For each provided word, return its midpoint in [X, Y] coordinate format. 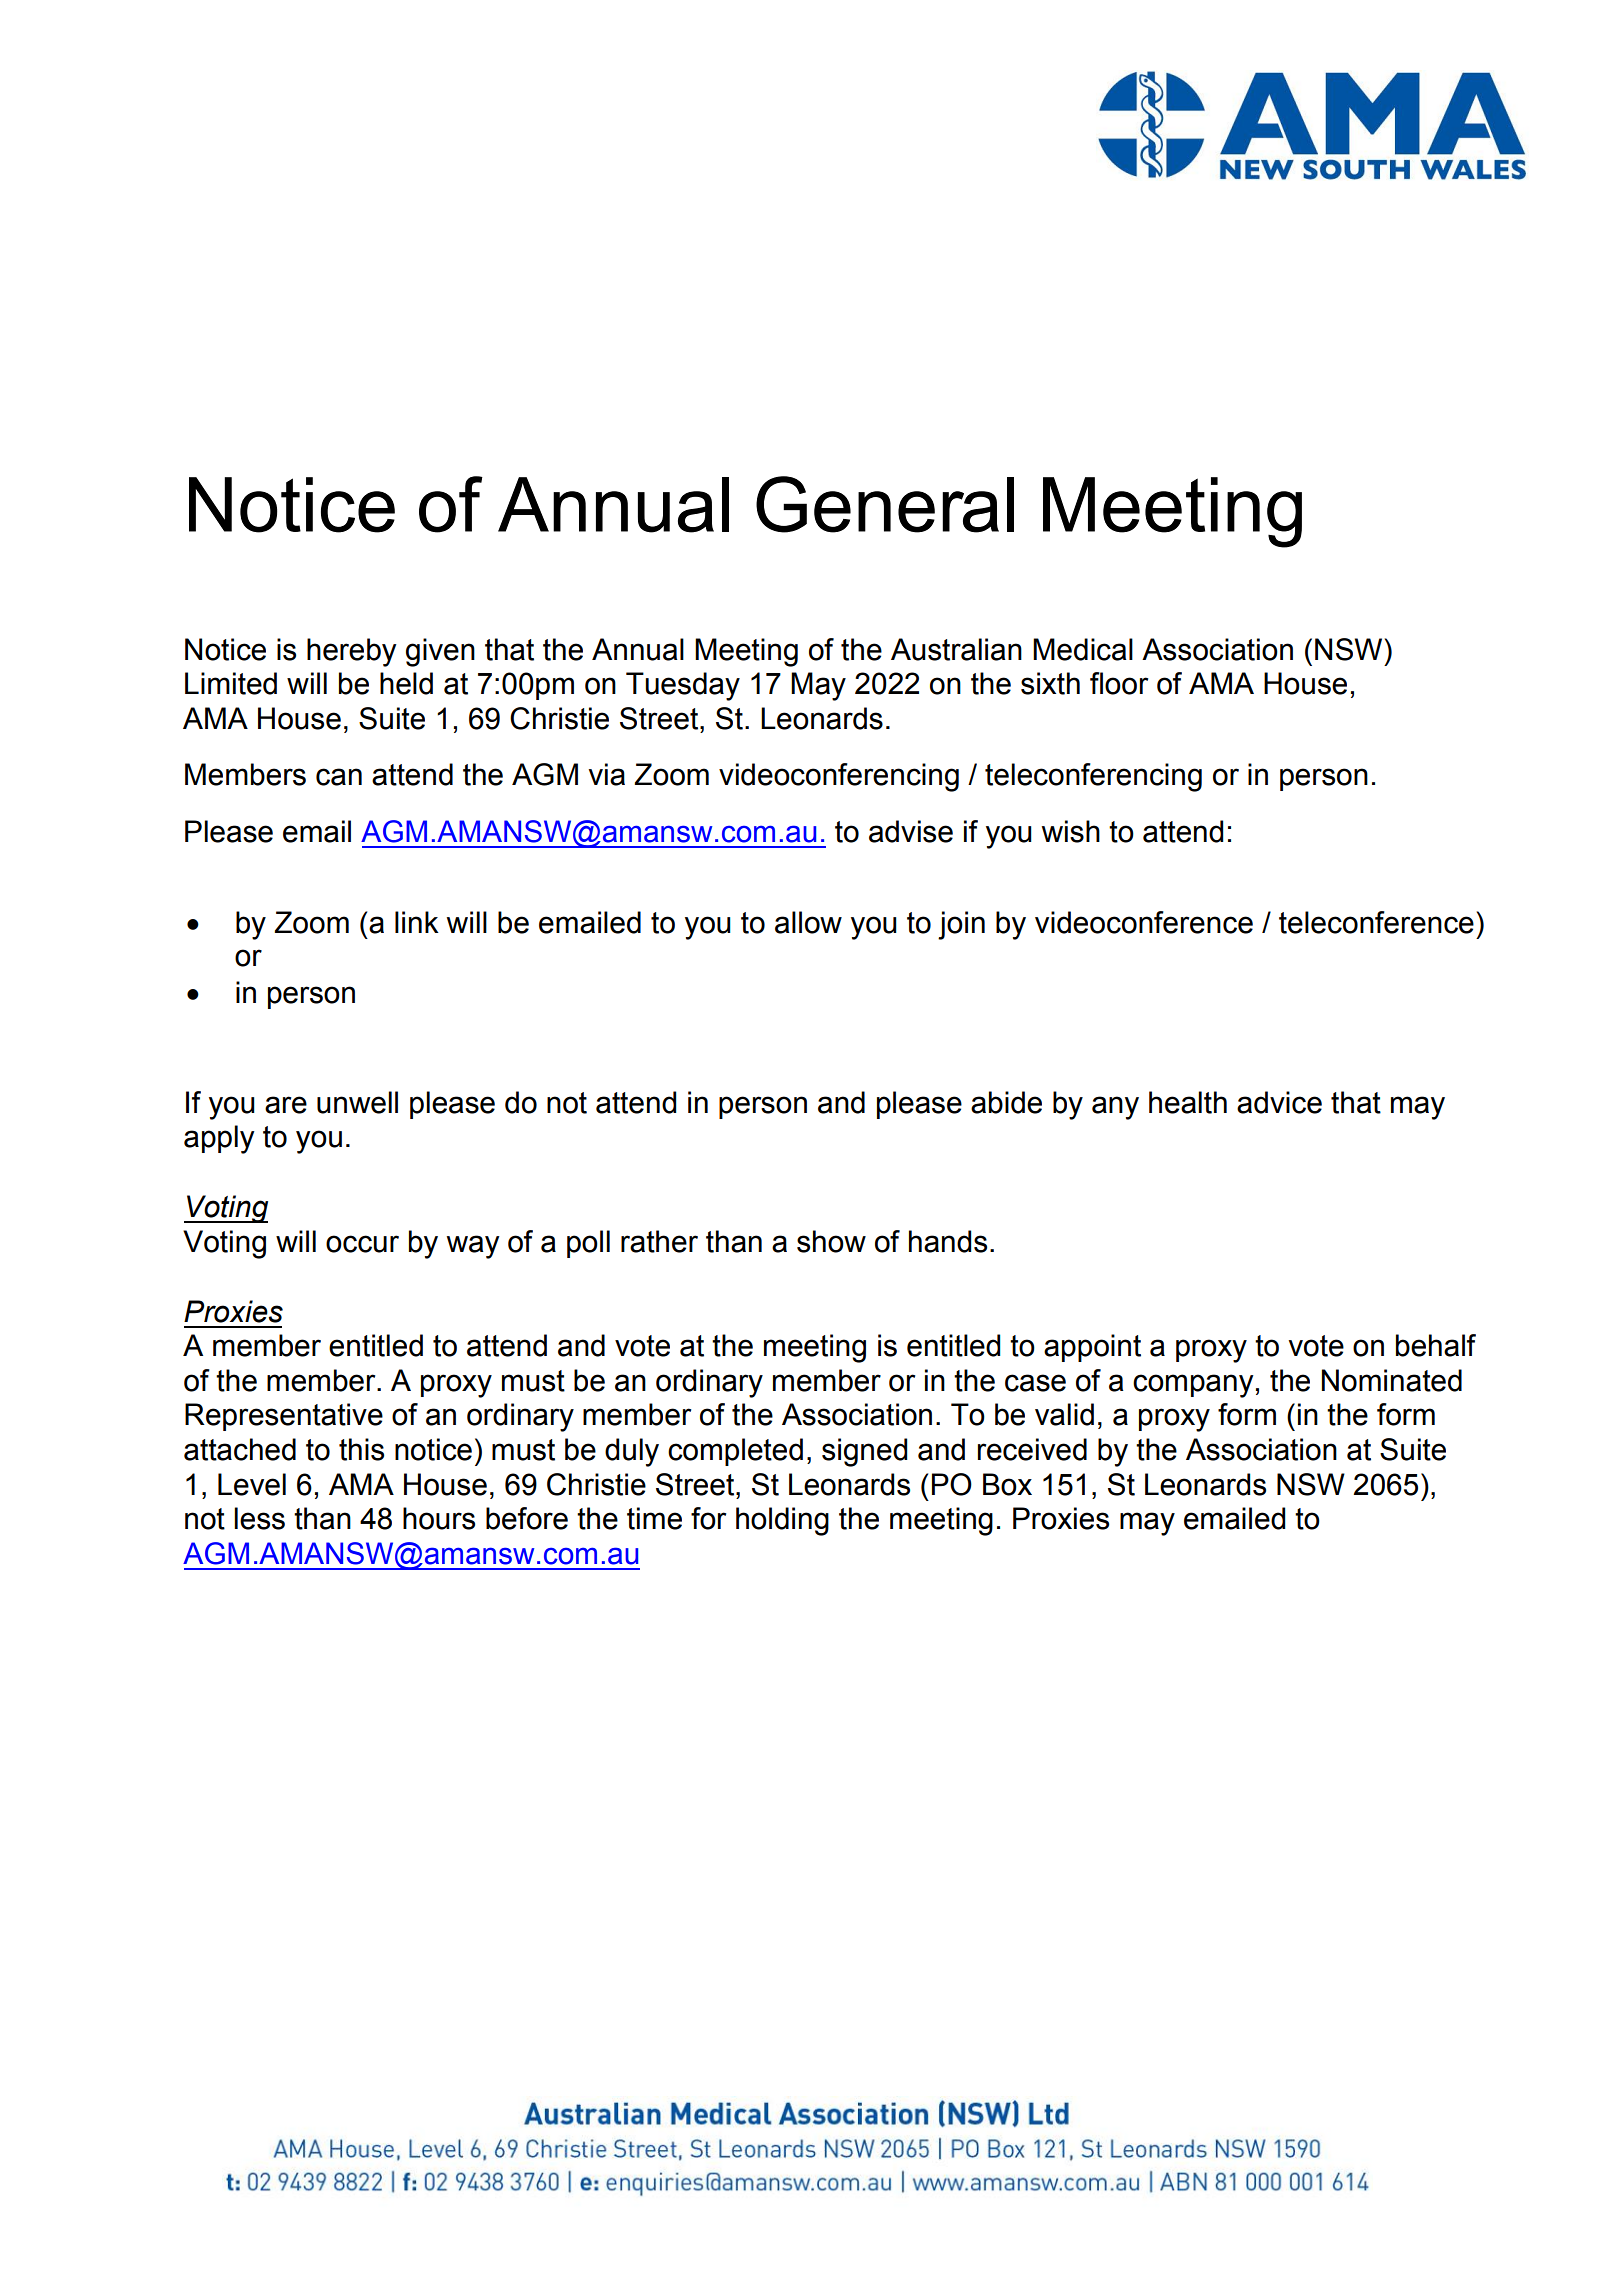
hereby [352, 652]
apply [219, 1139]
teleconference [1376, 922]
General [885, 504]
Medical [1083, 649]
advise [911, 831]
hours [439, 1518]
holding [782, 1521]
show [831, 1241]
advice [1279, 1102]
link [417, 922]
